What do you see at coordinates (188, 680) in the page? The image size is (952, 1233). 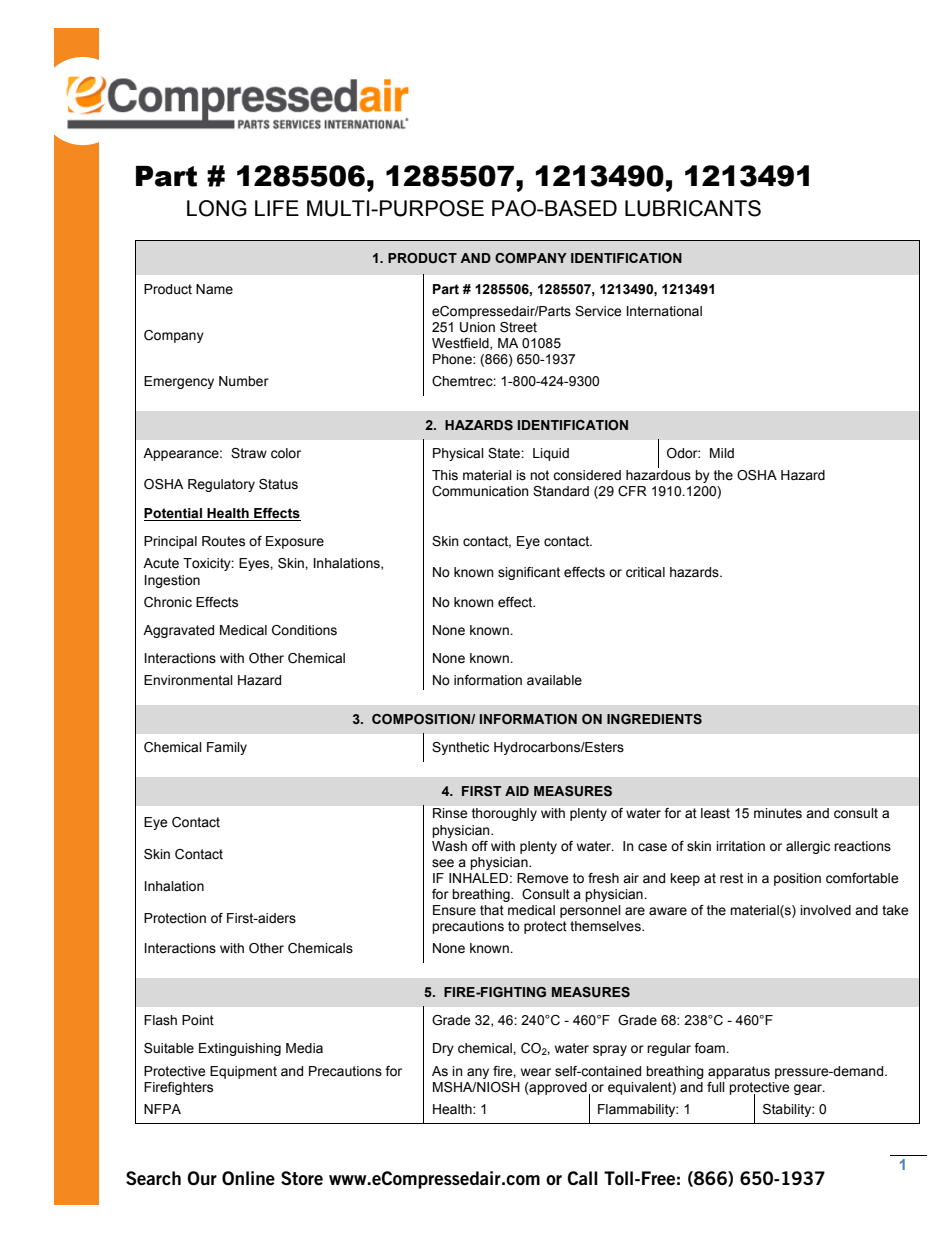 I see `Environmental` at bounding box center [188, 680].
